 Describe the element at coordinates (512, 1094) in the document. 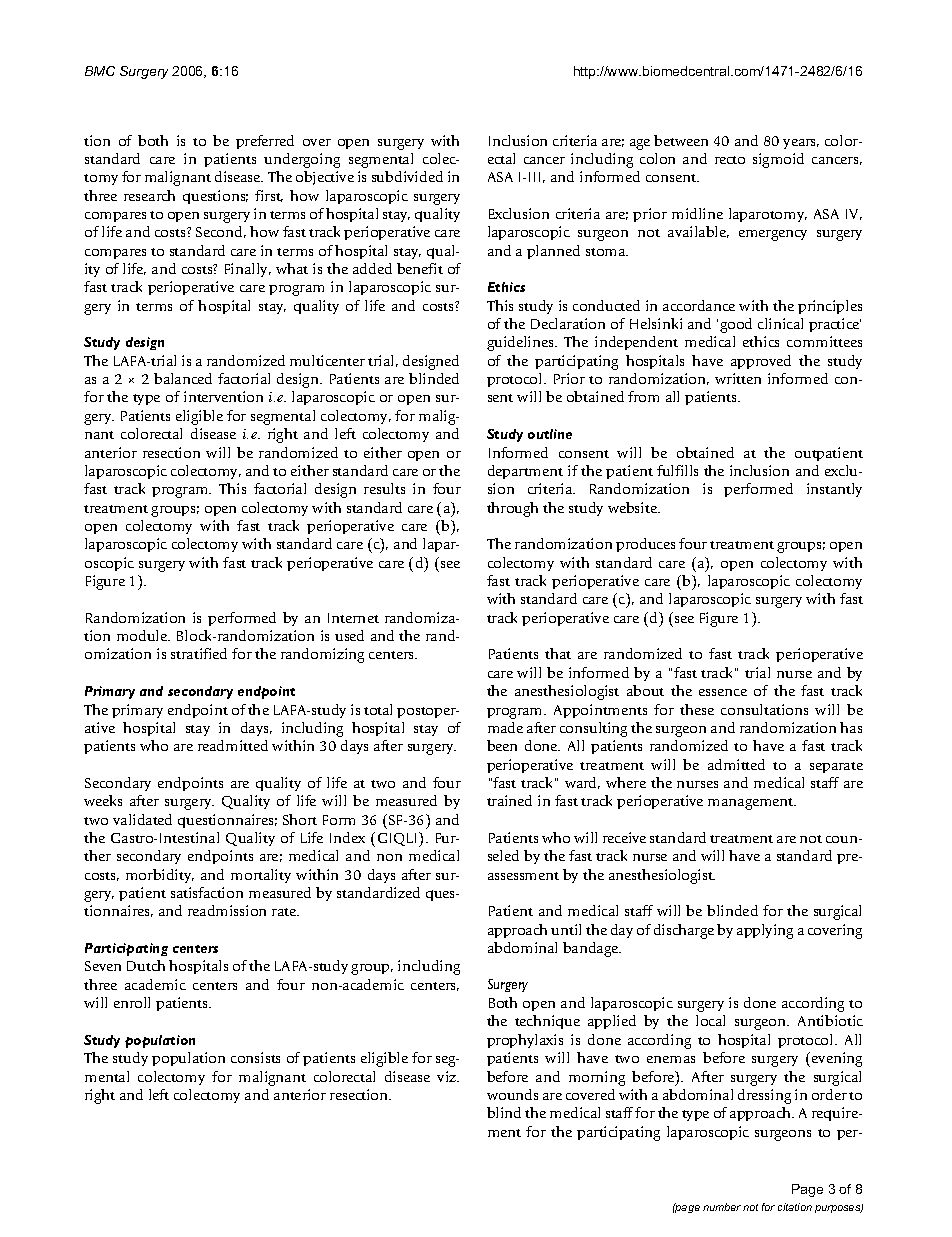

I see `wounds` at that location.
